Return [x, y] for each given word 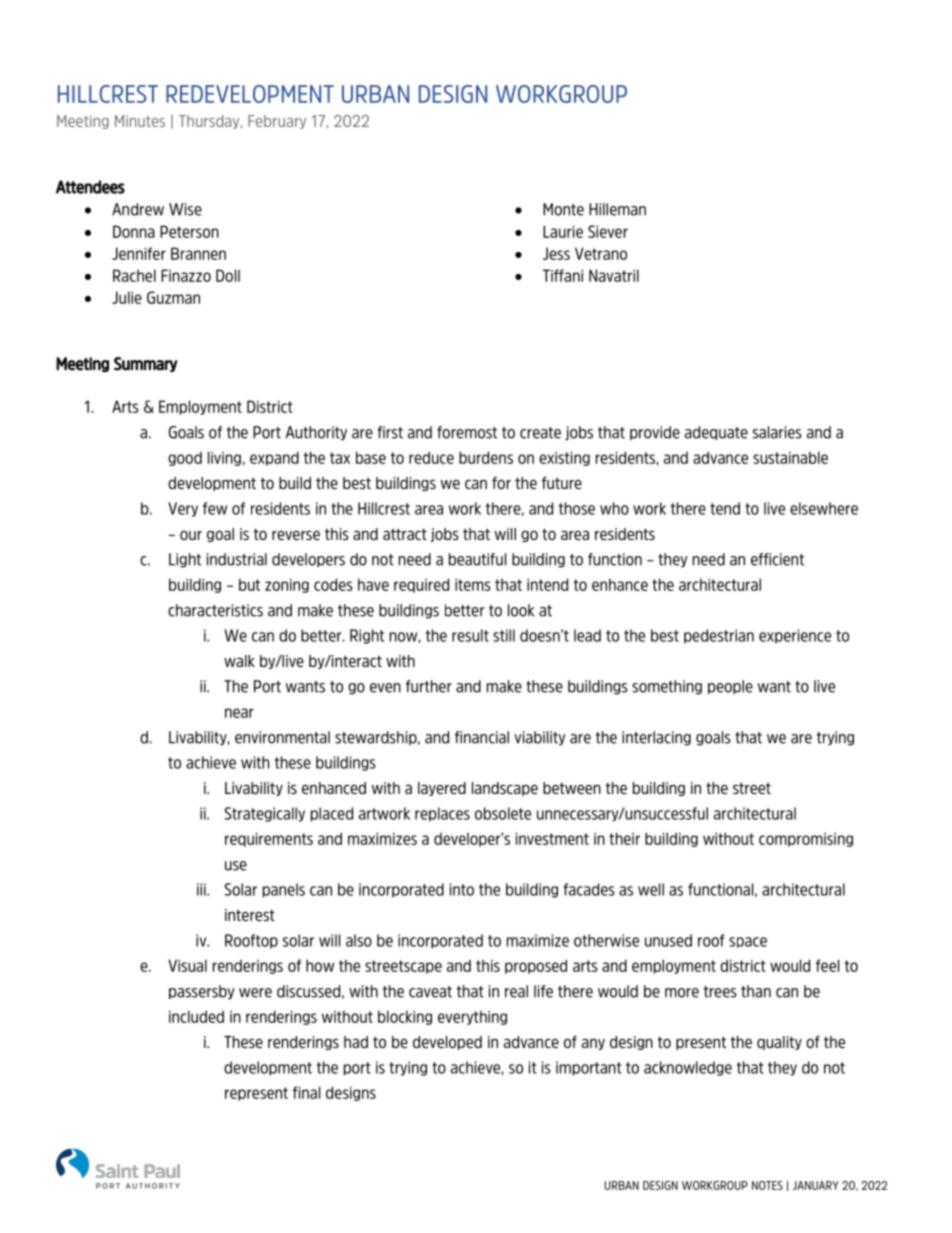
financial [482, 737]
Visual [187, 965]
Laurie [563, 231]
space [748, 942]
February [277, 122]
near [239, 713]
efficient [777, 559]
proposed [536, 966]
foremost [467, 432]
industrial [237, 559]
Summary [145, 364]
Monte [563, 209]
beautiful [477, 559]
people [730, 687]
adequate [716, 433]
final [306, 1092]
